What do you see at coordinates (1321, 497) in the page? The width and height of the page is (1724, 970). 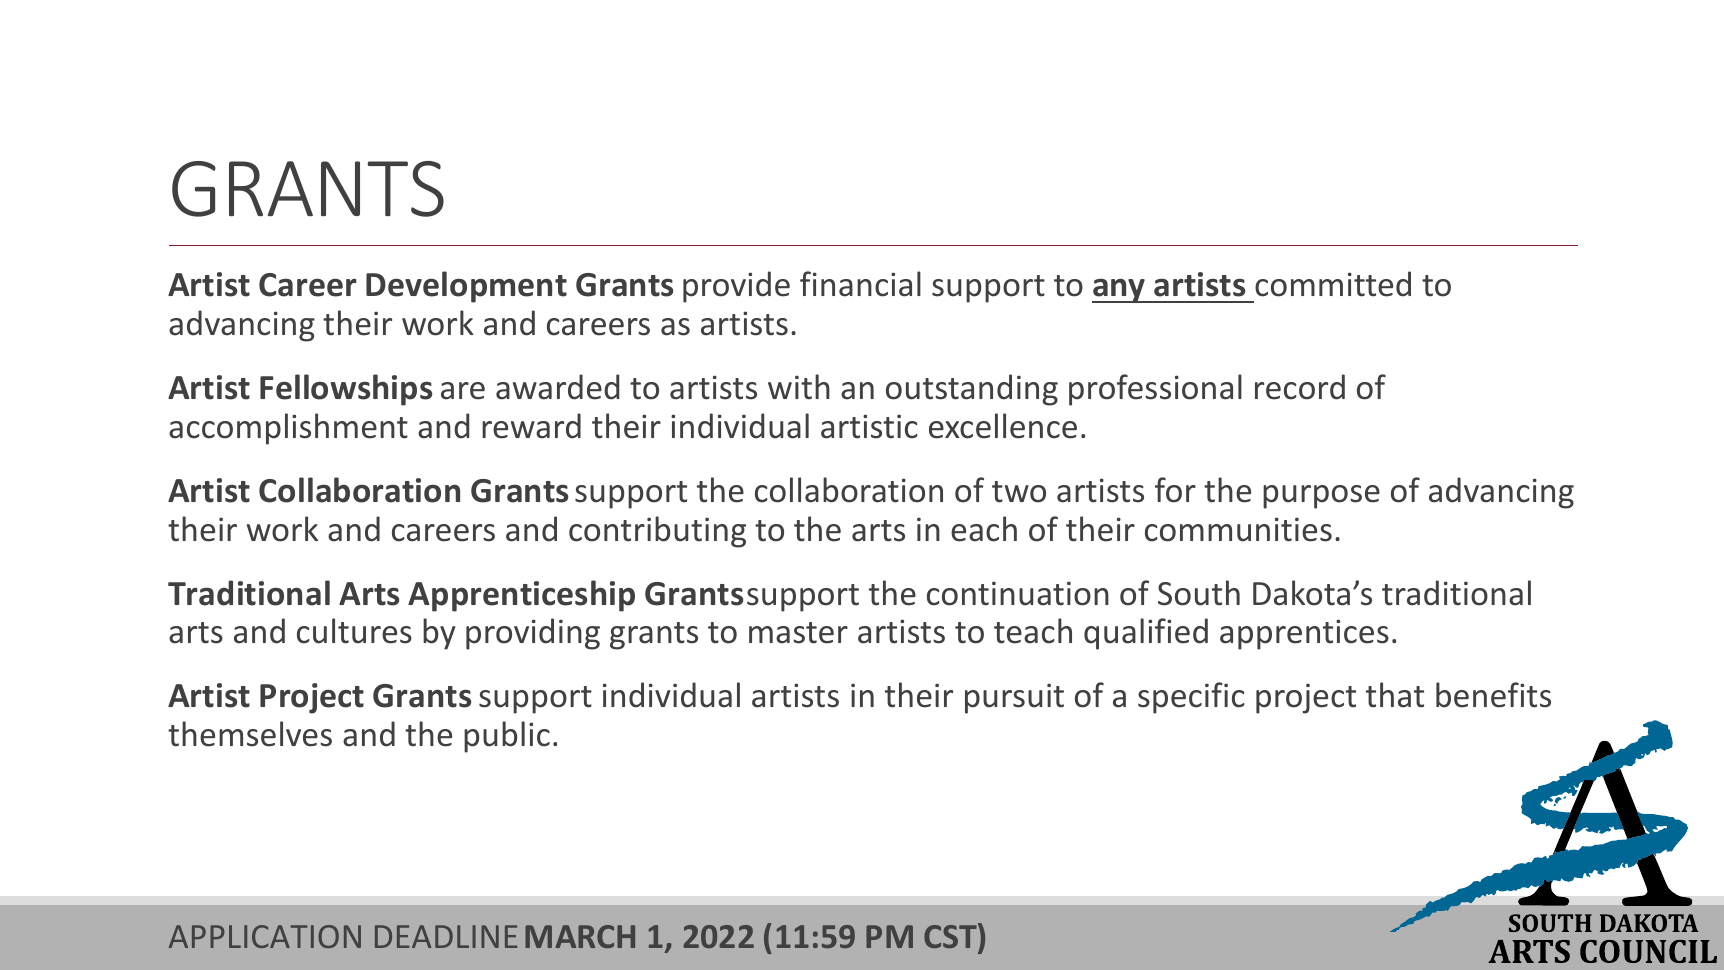 I see `purpose` at bounding box center [1321, 497].
